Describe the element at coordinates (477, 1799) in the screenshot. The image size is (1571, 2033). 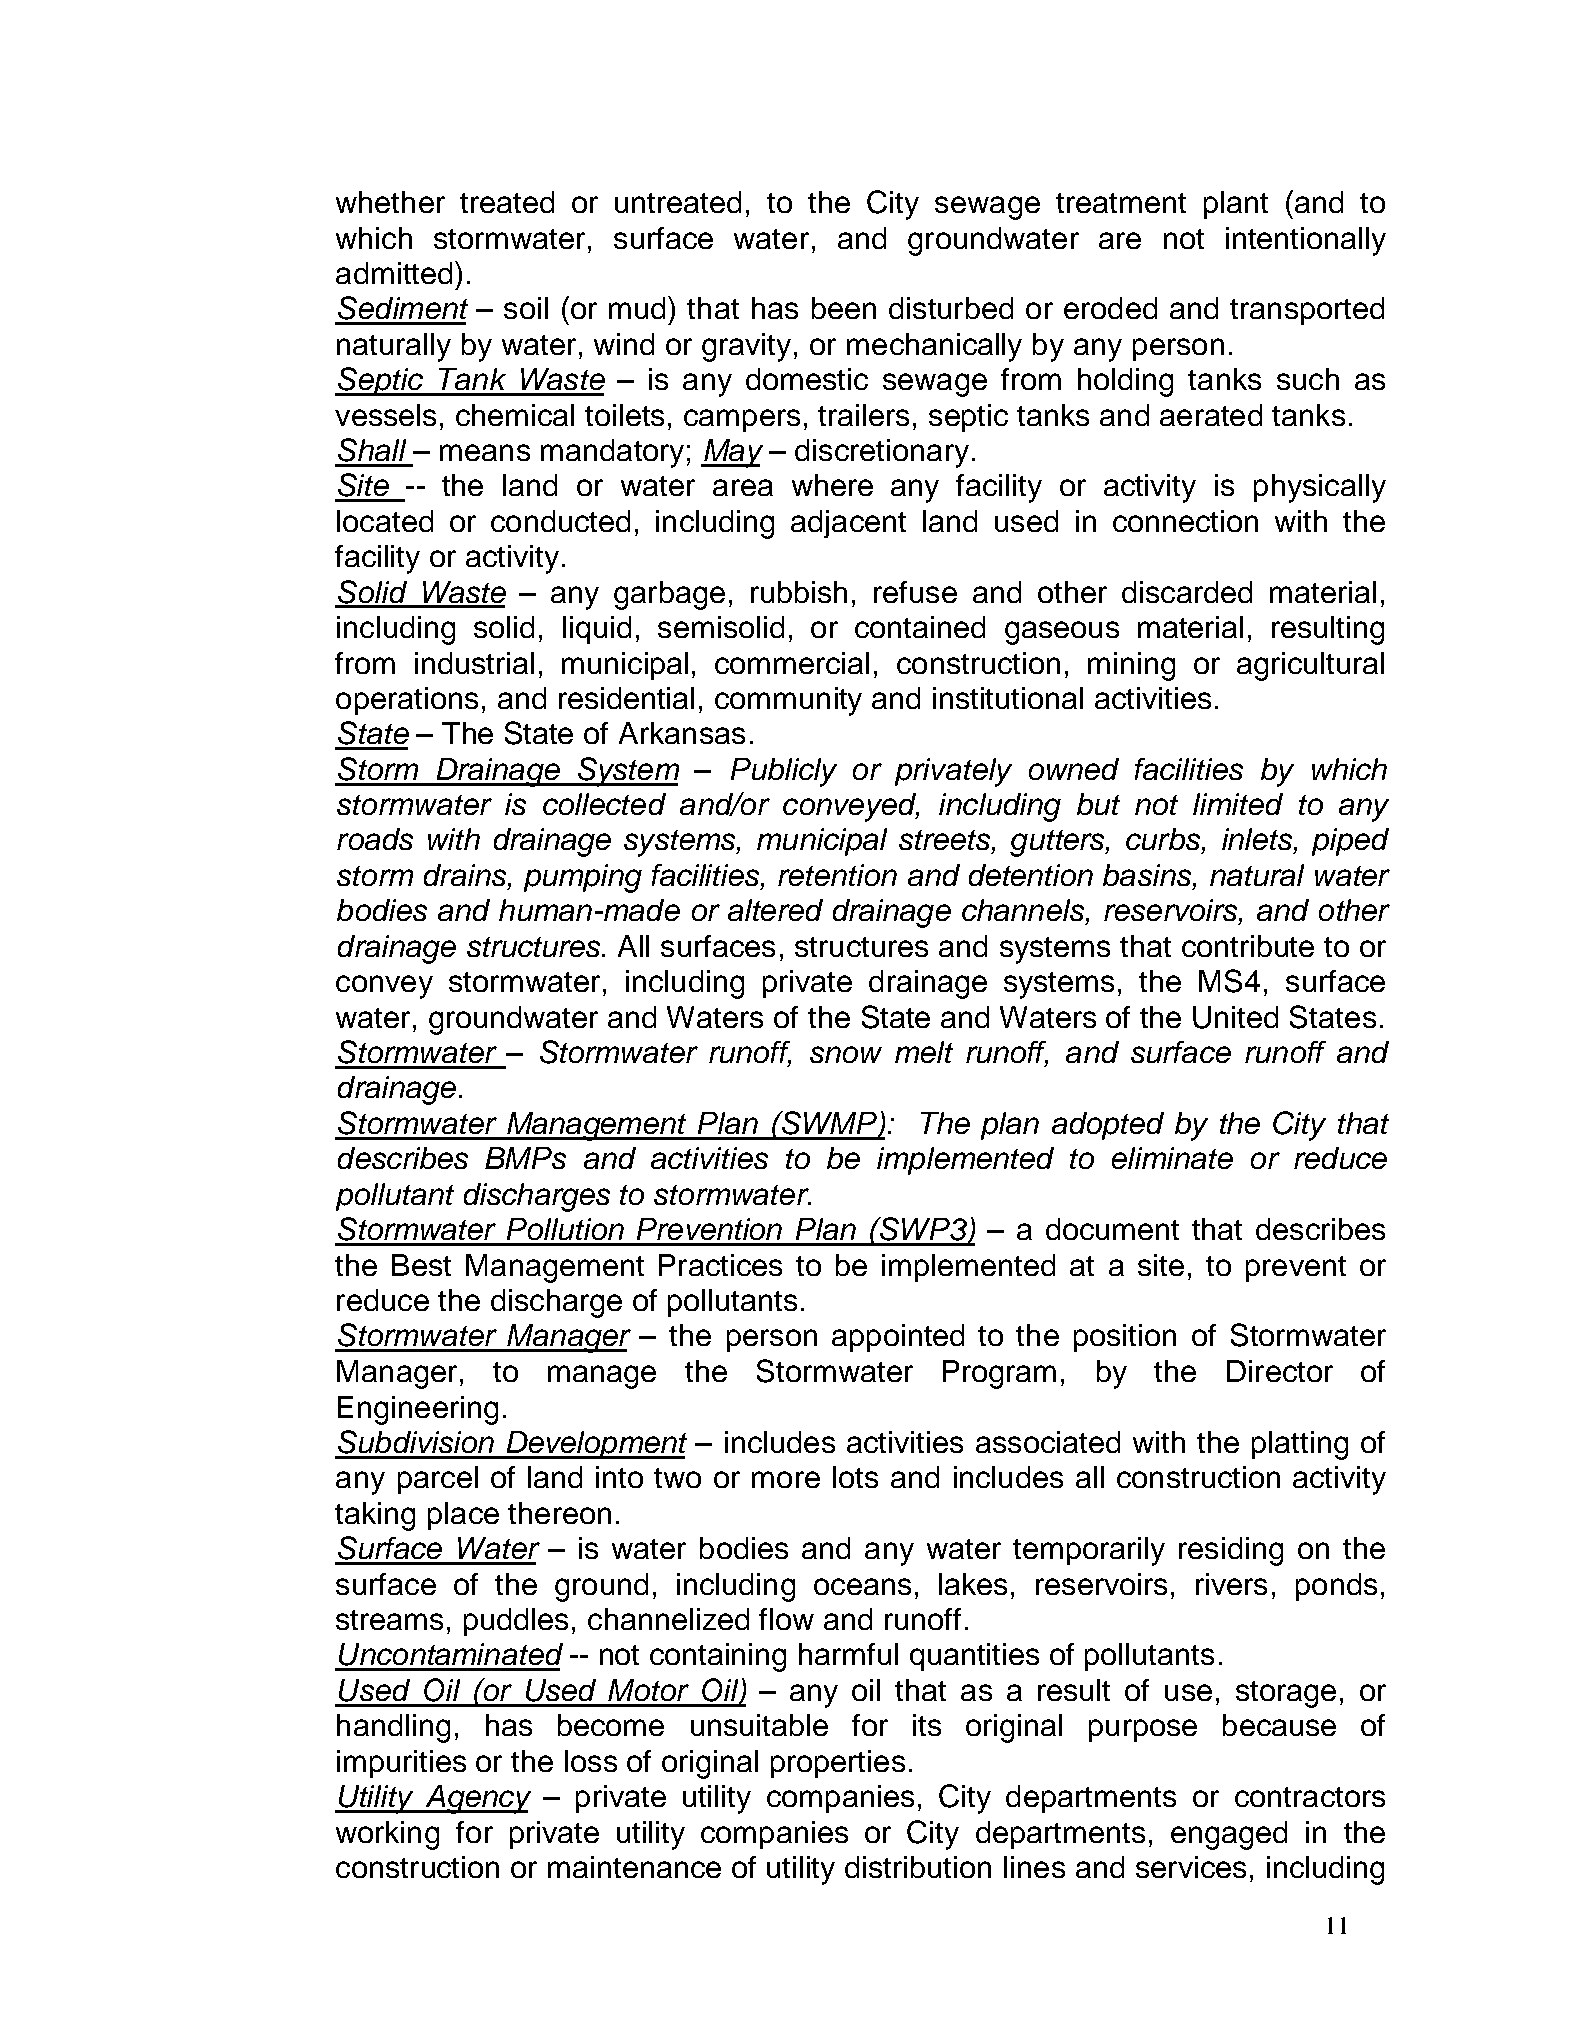
I see `Agency` at that location.
